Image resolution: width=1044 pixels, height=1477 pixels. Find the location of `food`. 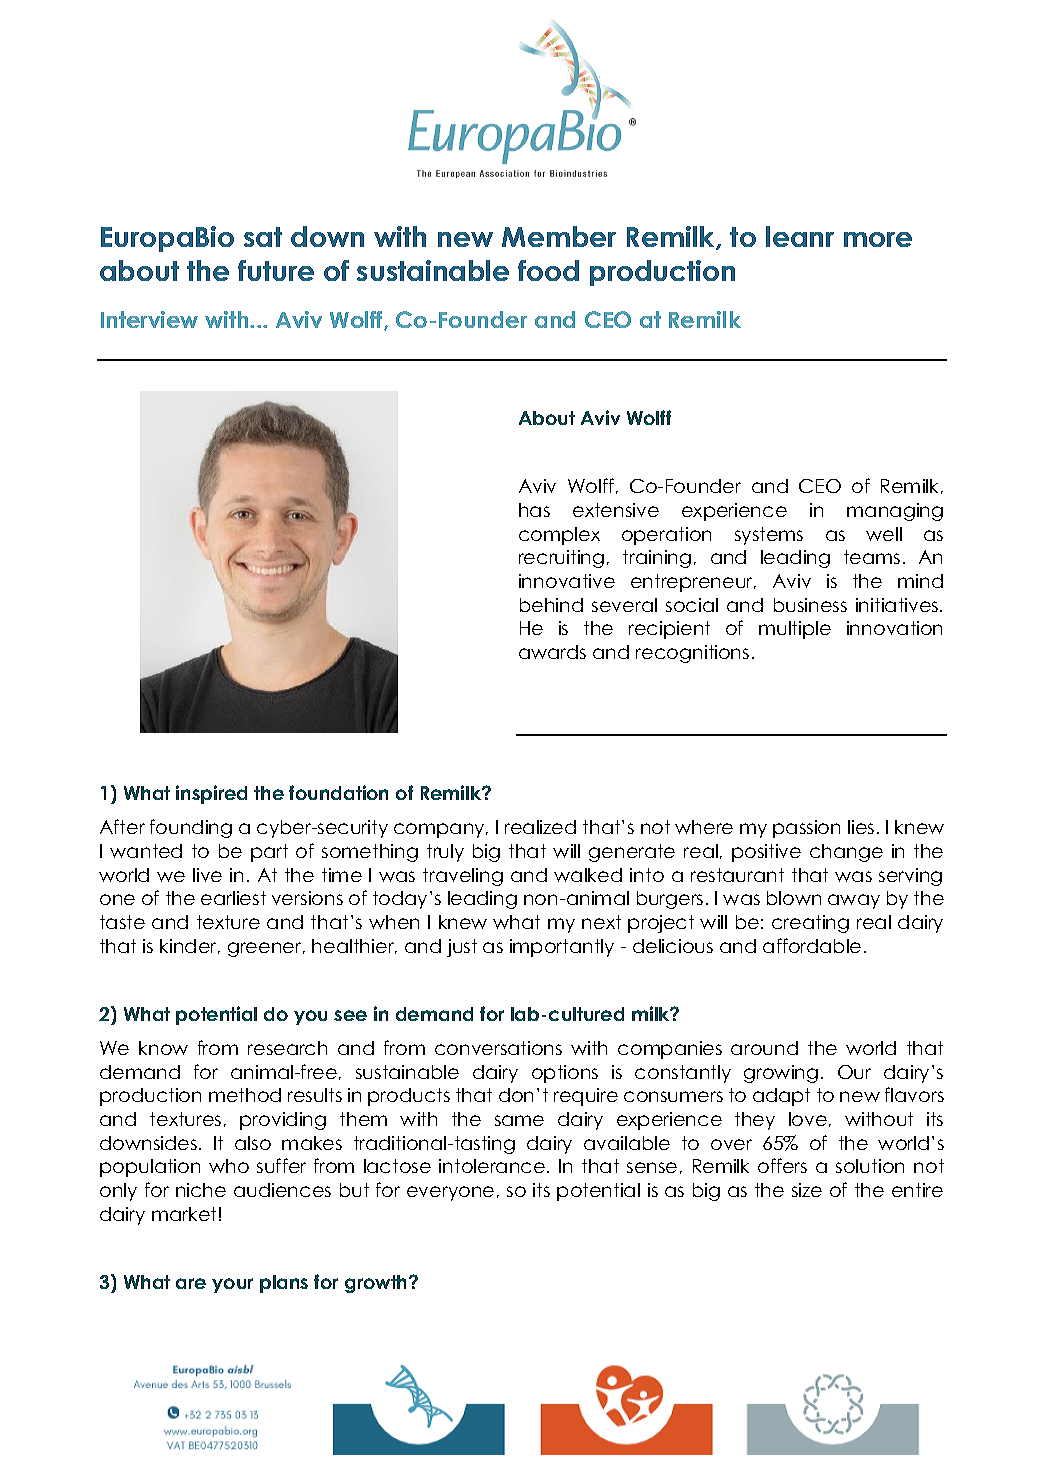

food is located at coordinates (548, 270).
